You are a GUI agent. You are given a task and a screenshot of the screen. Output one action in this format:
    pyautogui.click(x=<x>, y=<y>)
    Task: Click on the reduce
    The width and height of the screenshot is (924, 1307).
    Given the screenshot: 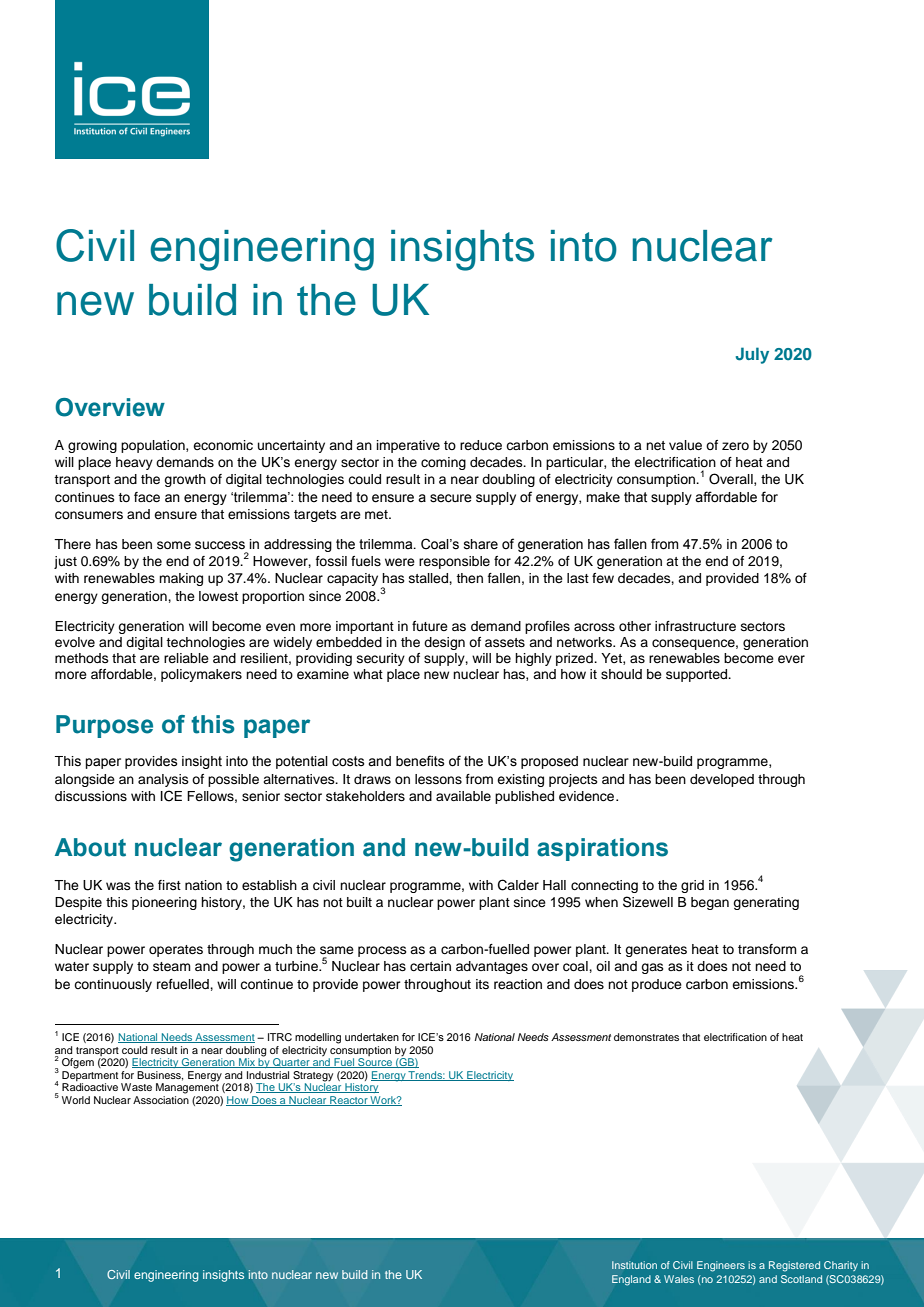 What is the action you would take?
    pyautogui.click(x=481, y=445)
